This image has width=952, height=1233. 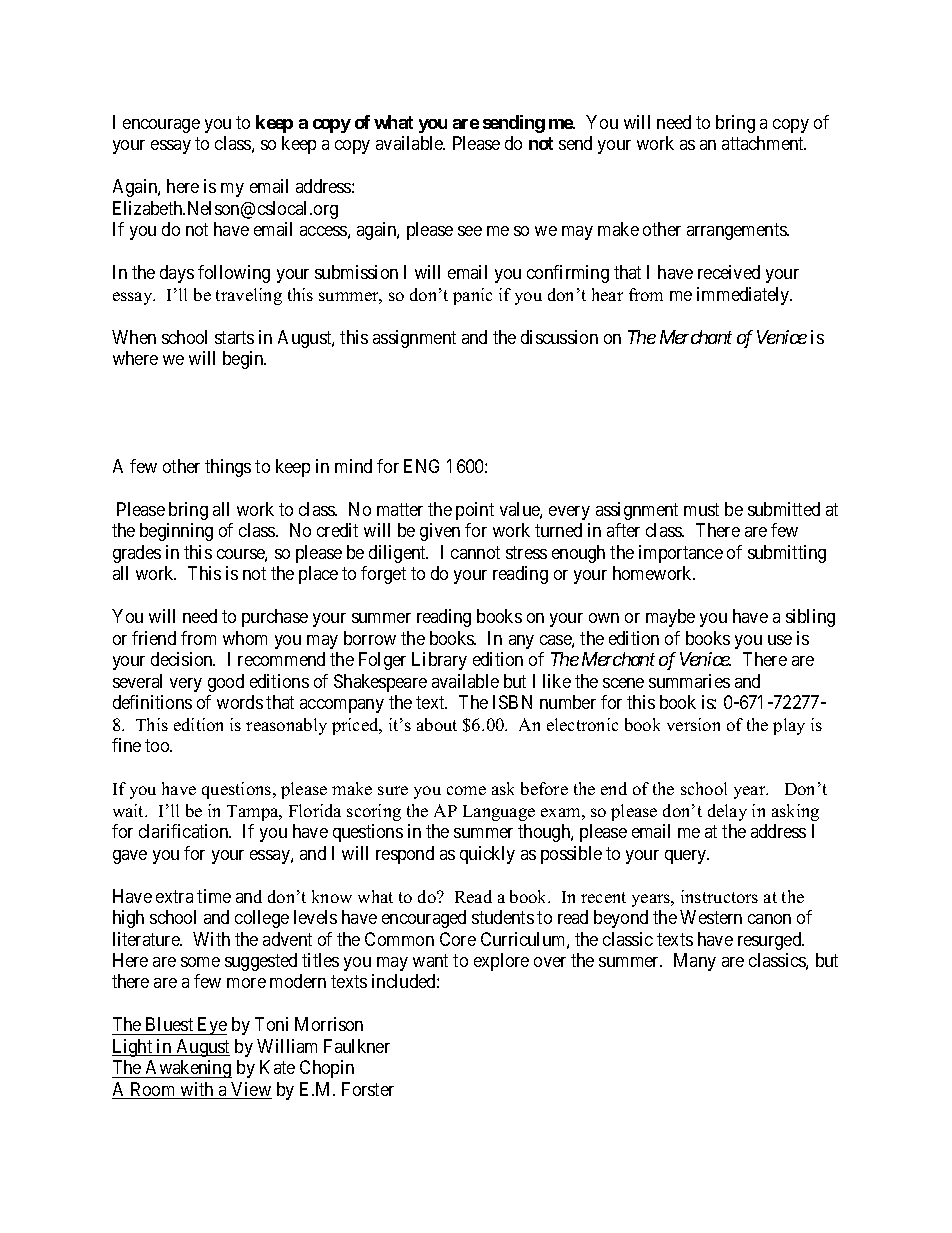 What do you see at coordinates (240, 702) in the image?
I see `words` at bounding box center [240, 702].
